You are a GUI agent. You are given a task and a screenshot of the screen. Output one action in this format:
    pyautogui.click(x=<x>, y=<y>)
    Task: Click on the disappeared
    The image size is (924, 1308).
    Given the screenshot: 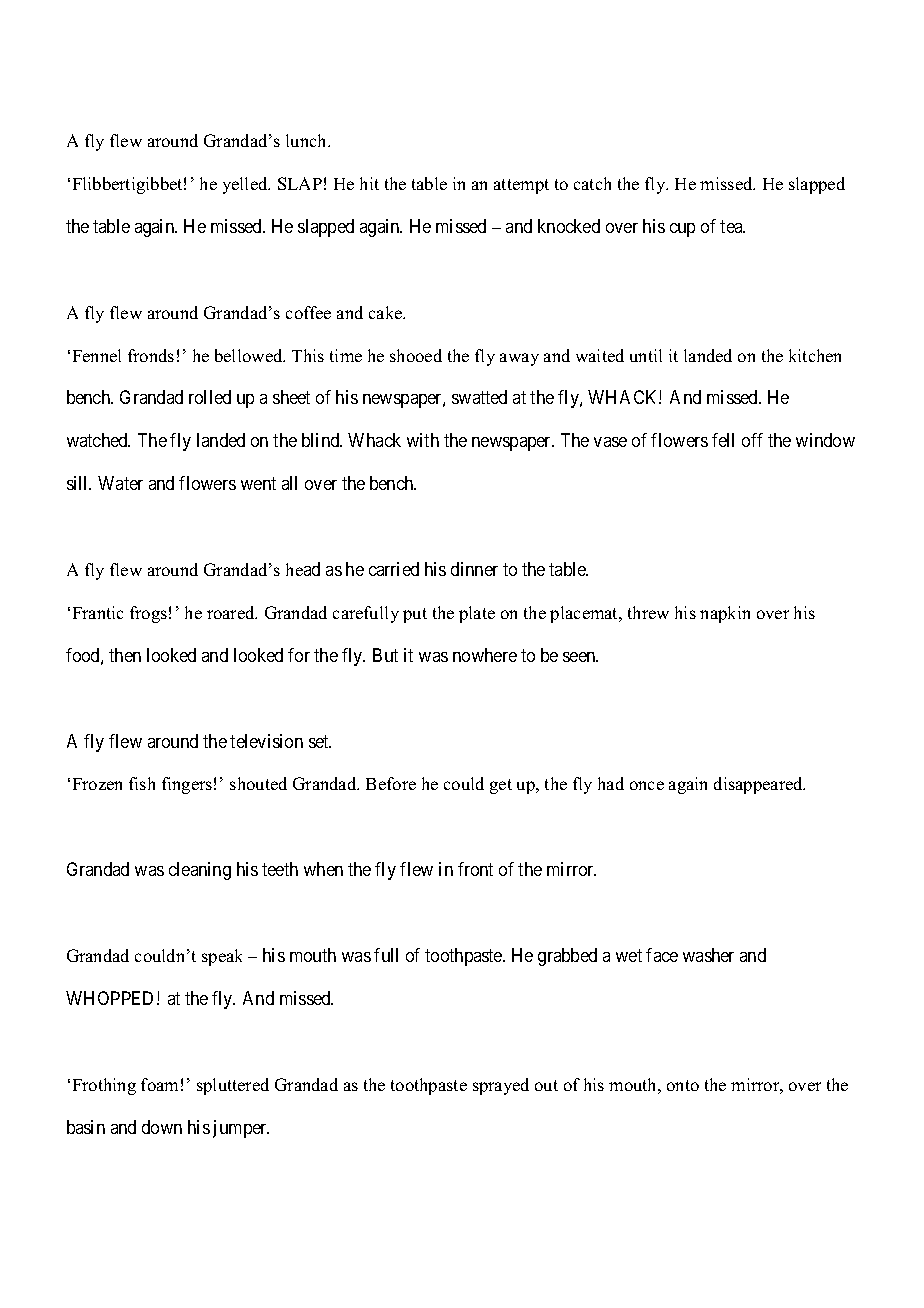 What is the action you would take?
    pyautogui.click(x=759, y=785)
